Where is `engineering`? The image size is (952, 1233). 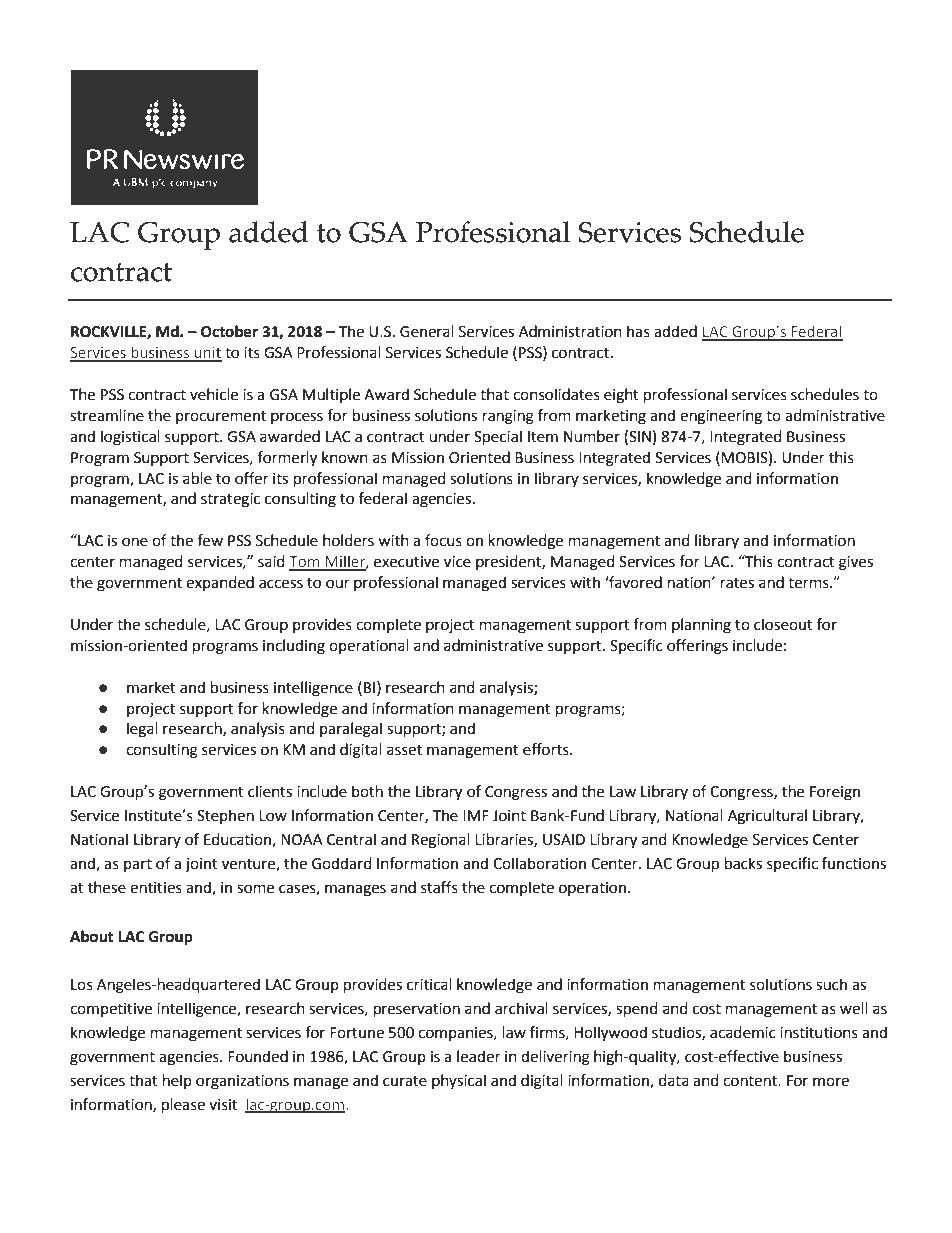
engineering is located at coordinates (721, 417).
